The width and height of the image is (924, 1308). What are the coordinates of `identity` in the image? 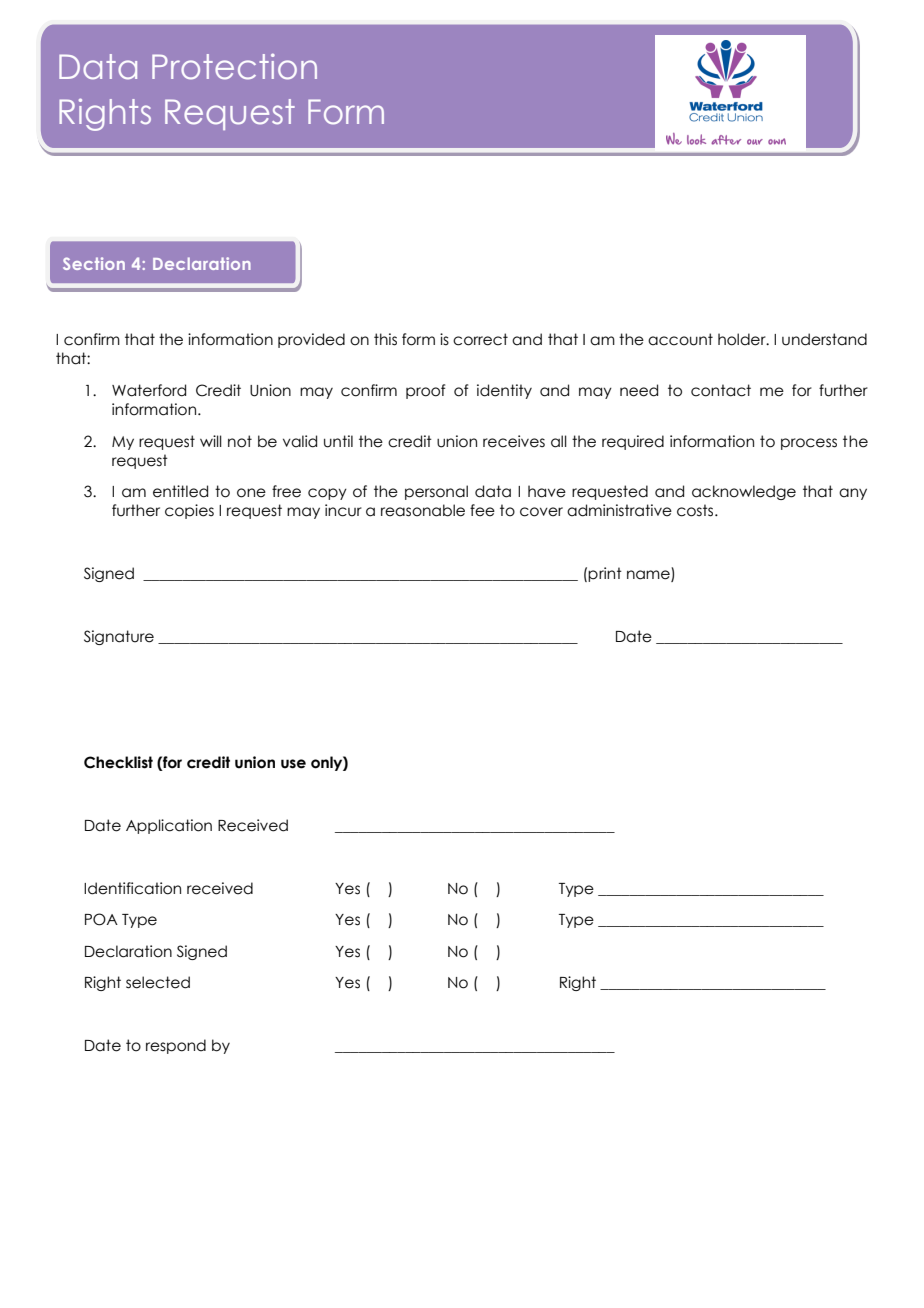 It's located at (504, 391).
